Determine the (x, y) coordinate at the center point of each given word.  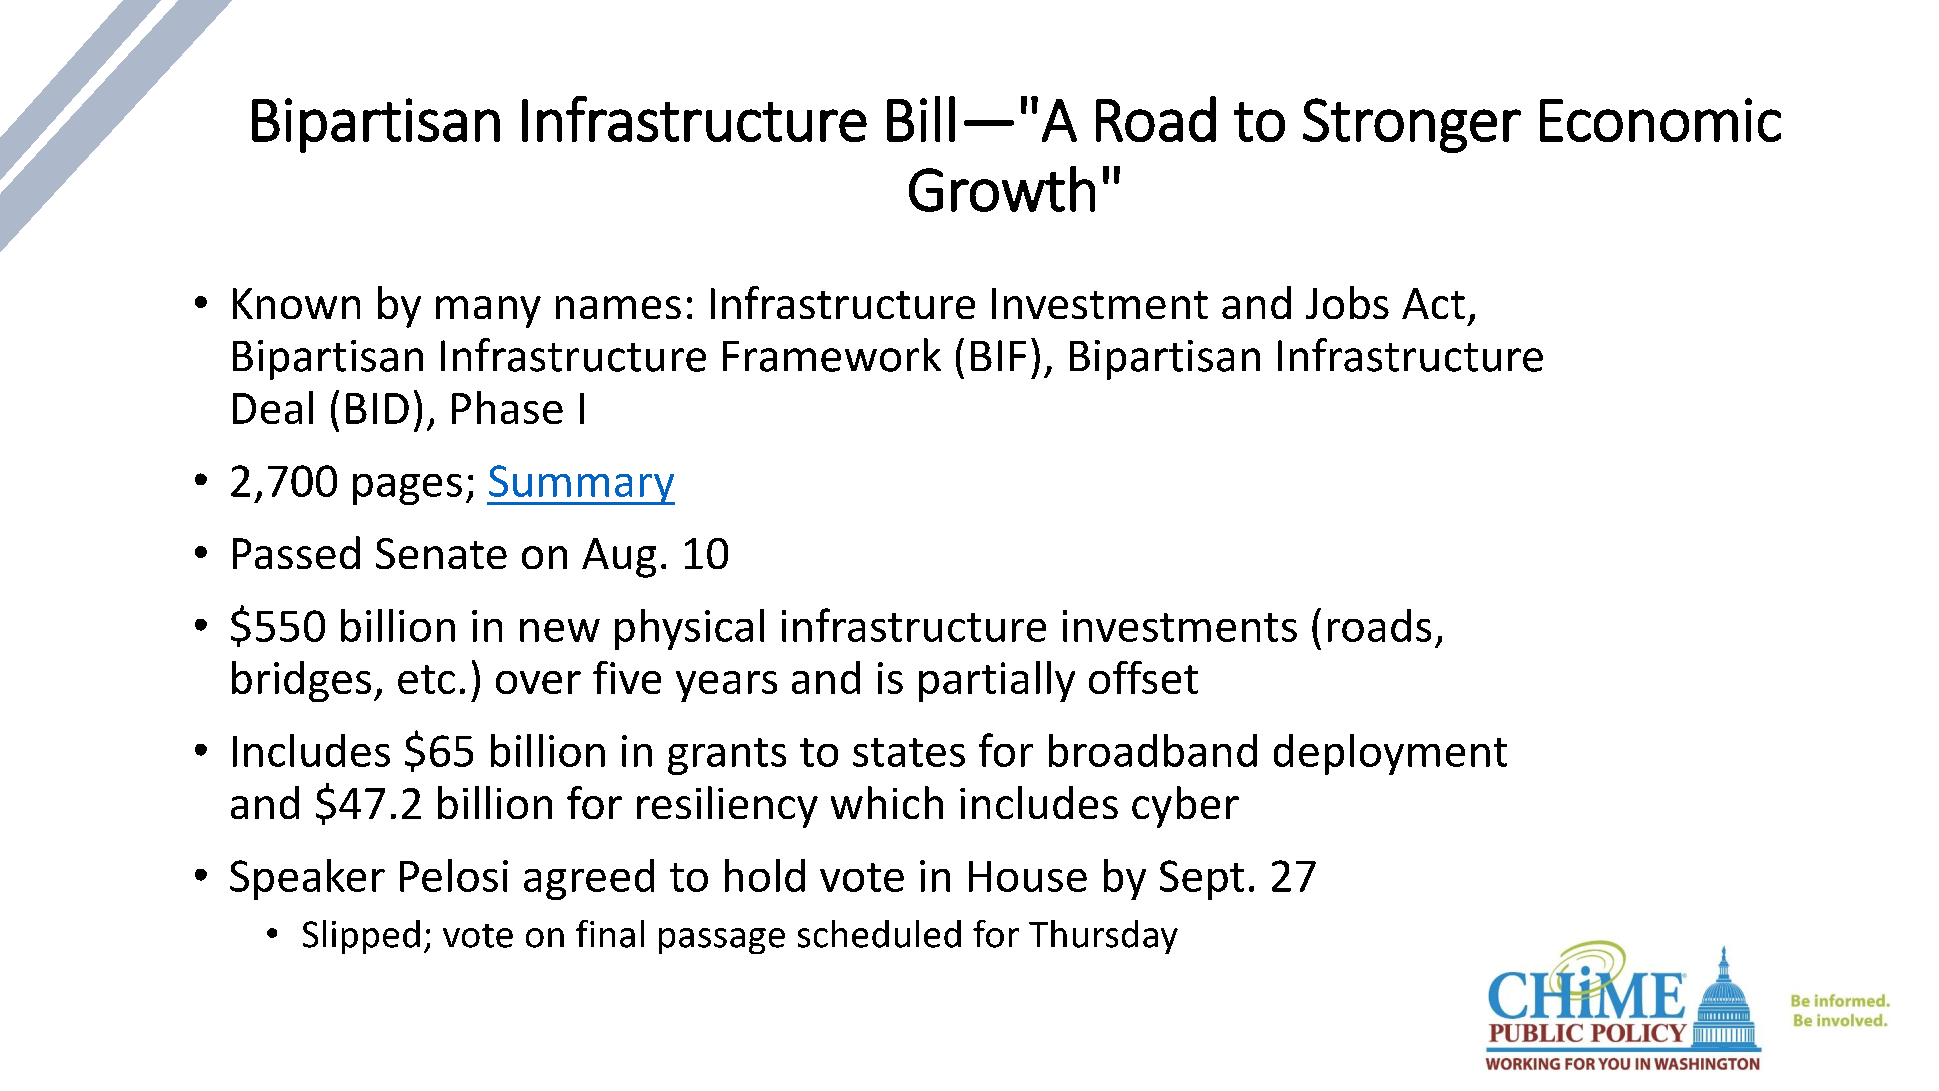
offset (1143, 677)
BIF (998, 355)
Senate (441, 553)
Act (1433, 303)
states (909, 752)
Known (296, 303)
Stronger (1412, 125)
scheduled (879, 934)
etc (426, 679)
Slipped (361, 937)
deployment (1390, 754)
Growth (1002, 189)
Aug (619, 558)
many (488, 312)
